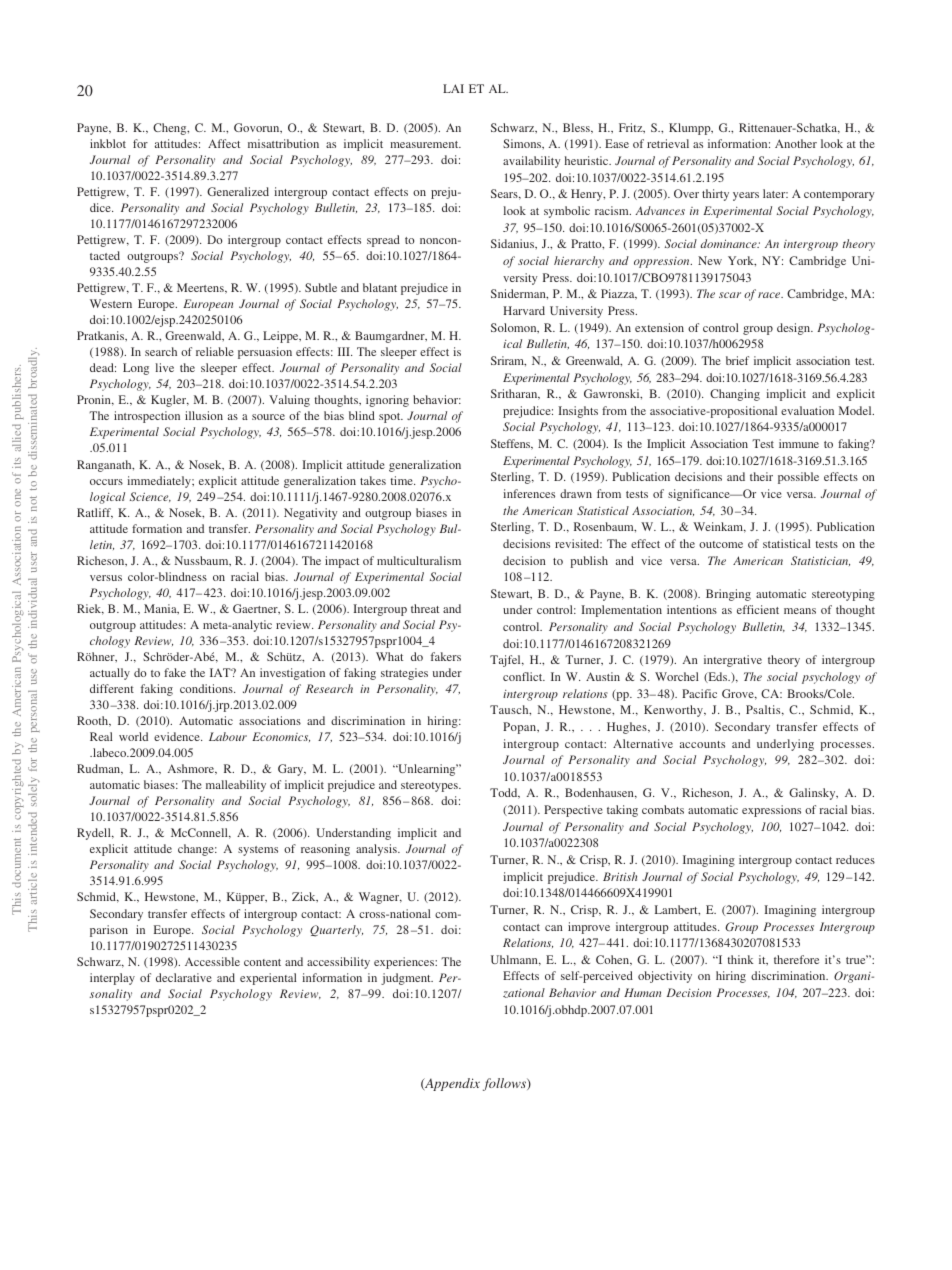  Describe the element at coordinates (430, 787) in the image. I see `stereotypes` at that location.
